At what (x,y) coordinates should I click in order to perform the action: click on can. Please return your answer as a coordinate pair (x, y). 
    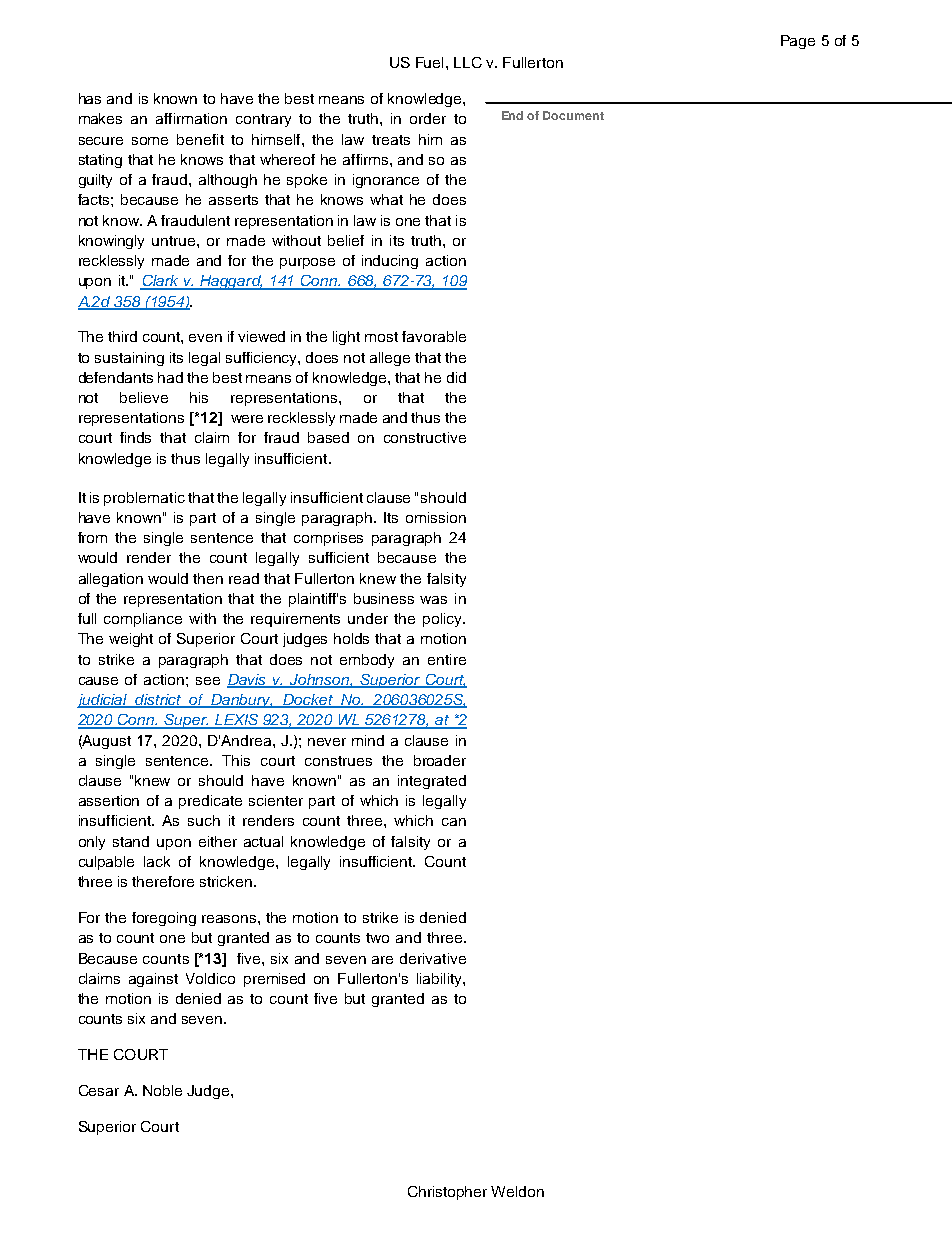
    Looking at the image, I should click on (454, 822).
